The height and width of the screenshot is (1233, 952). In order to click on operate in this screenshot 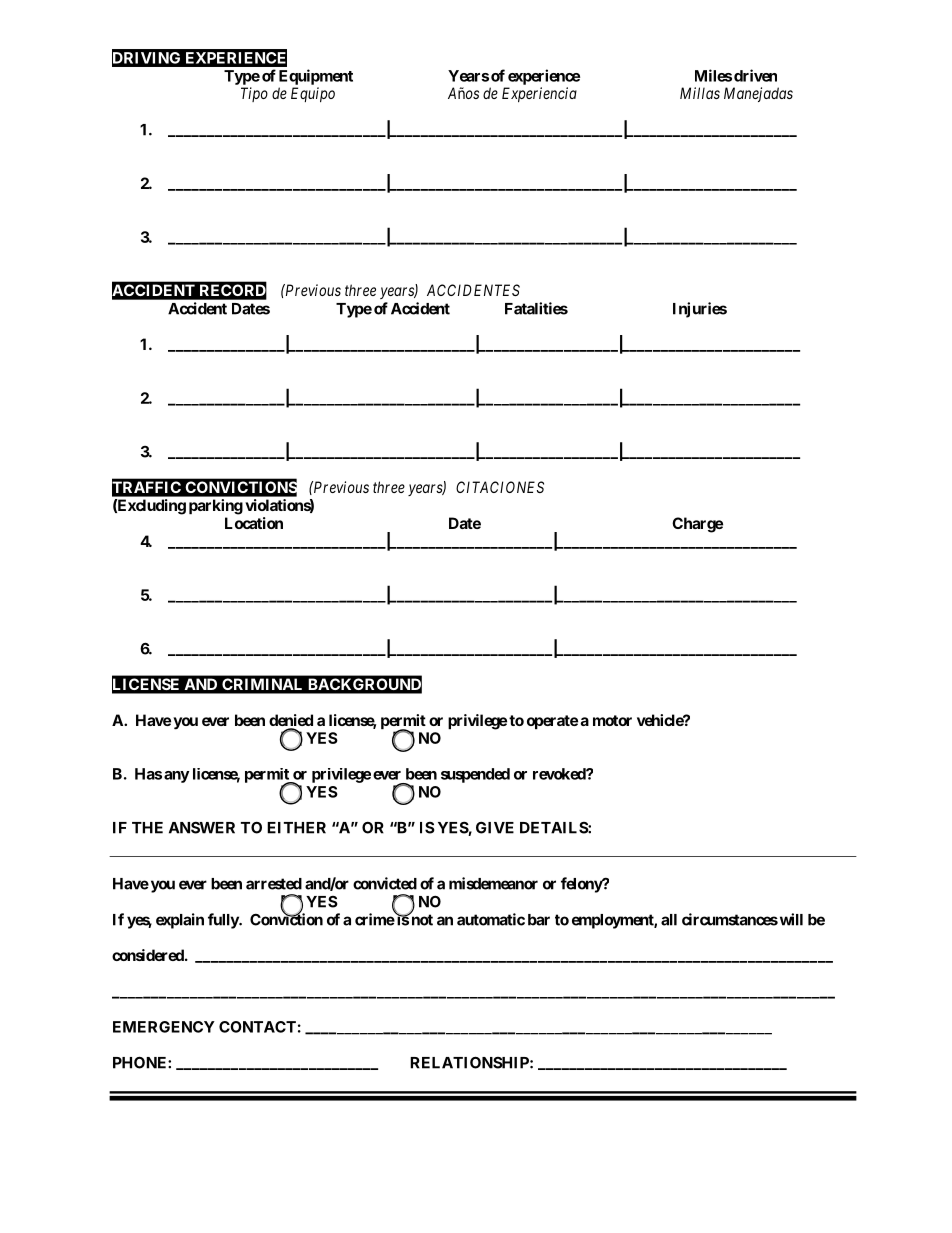, I will do `click(552, 722)`.
